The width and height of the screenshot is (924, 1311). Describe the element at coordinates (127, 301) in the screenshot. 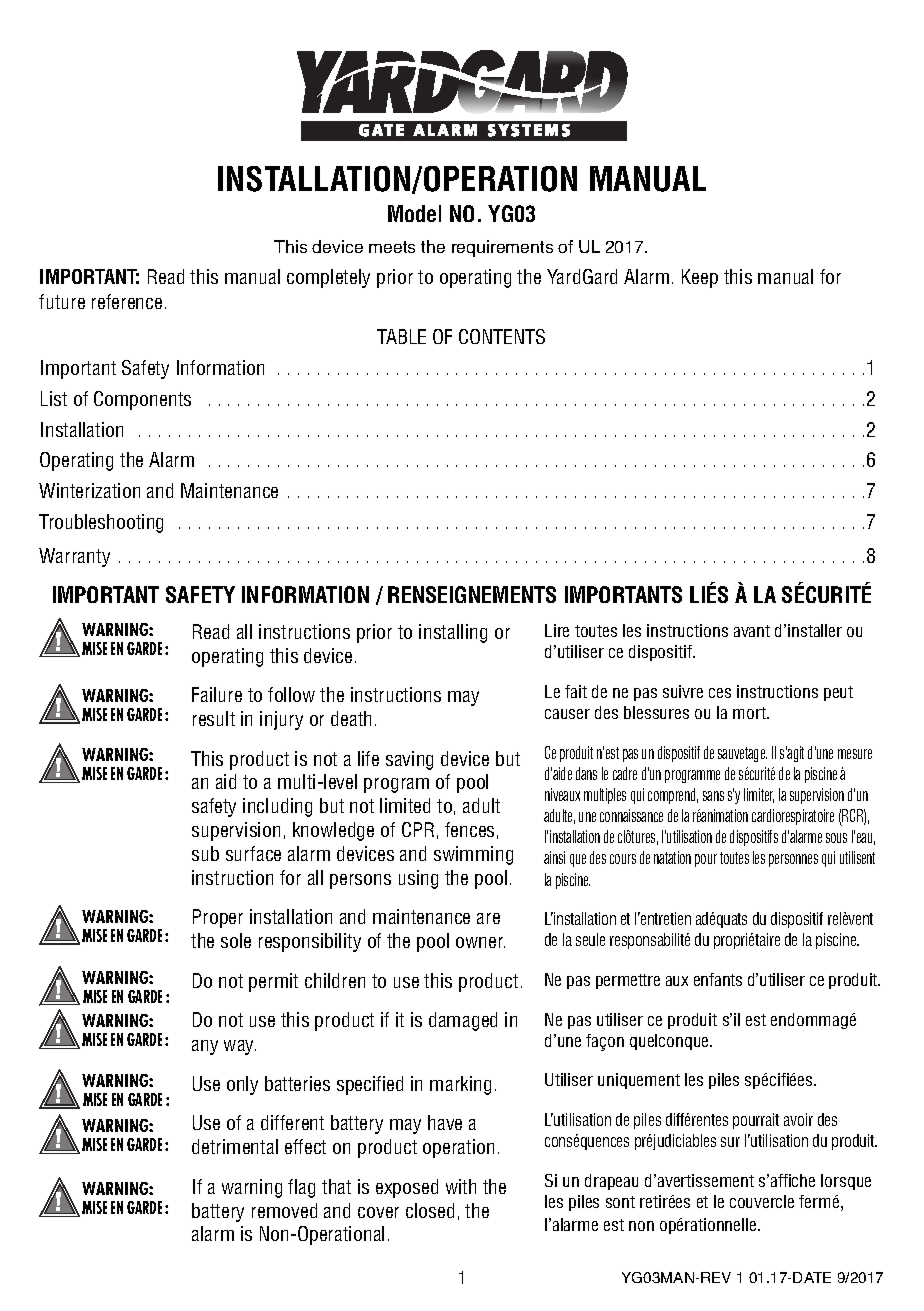

I see `reference` at that location.
